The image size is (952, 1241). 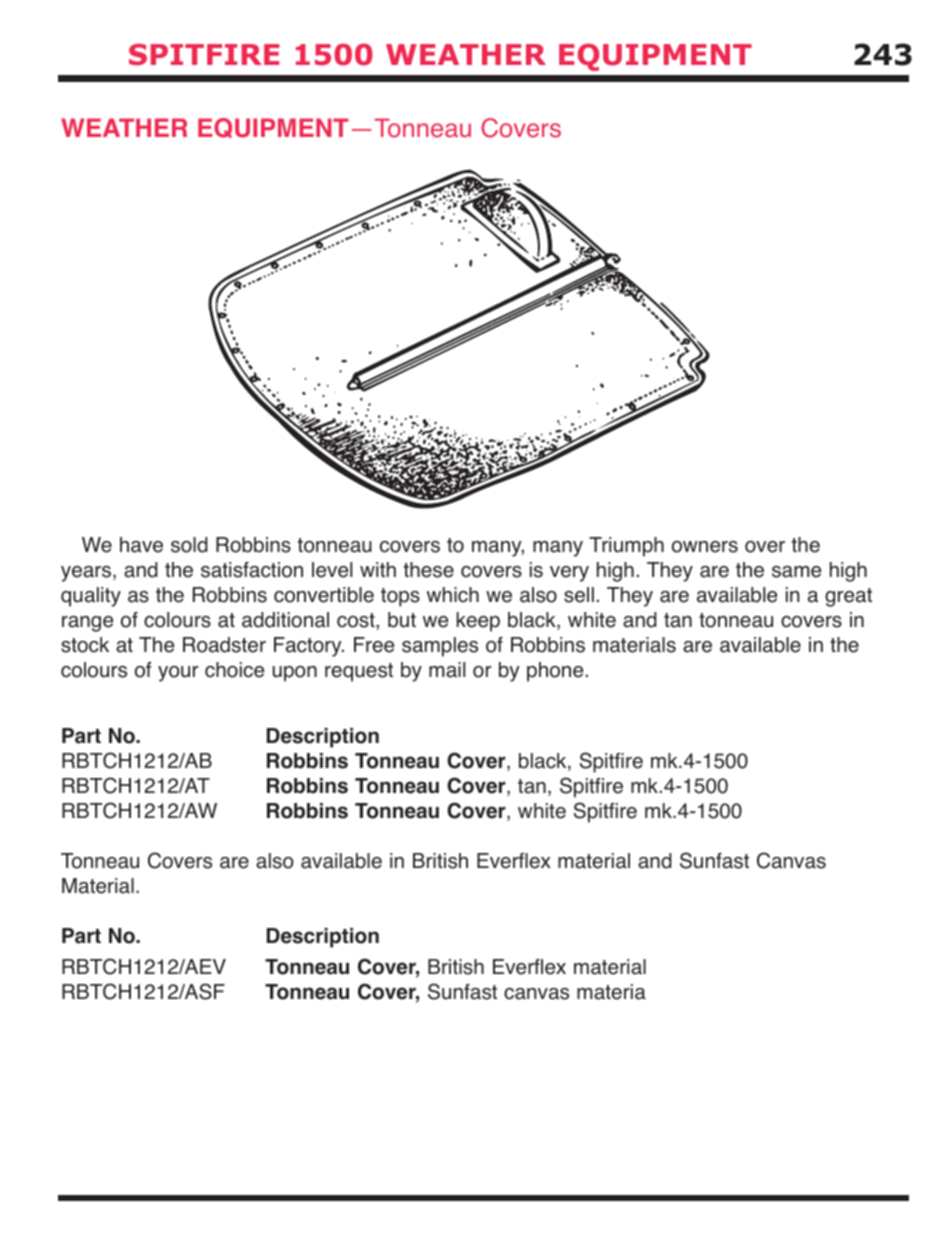 What do you see at coordinates (224, 645) in the screenshot?
I see `Roadster` at bounding box center [224, 645].
